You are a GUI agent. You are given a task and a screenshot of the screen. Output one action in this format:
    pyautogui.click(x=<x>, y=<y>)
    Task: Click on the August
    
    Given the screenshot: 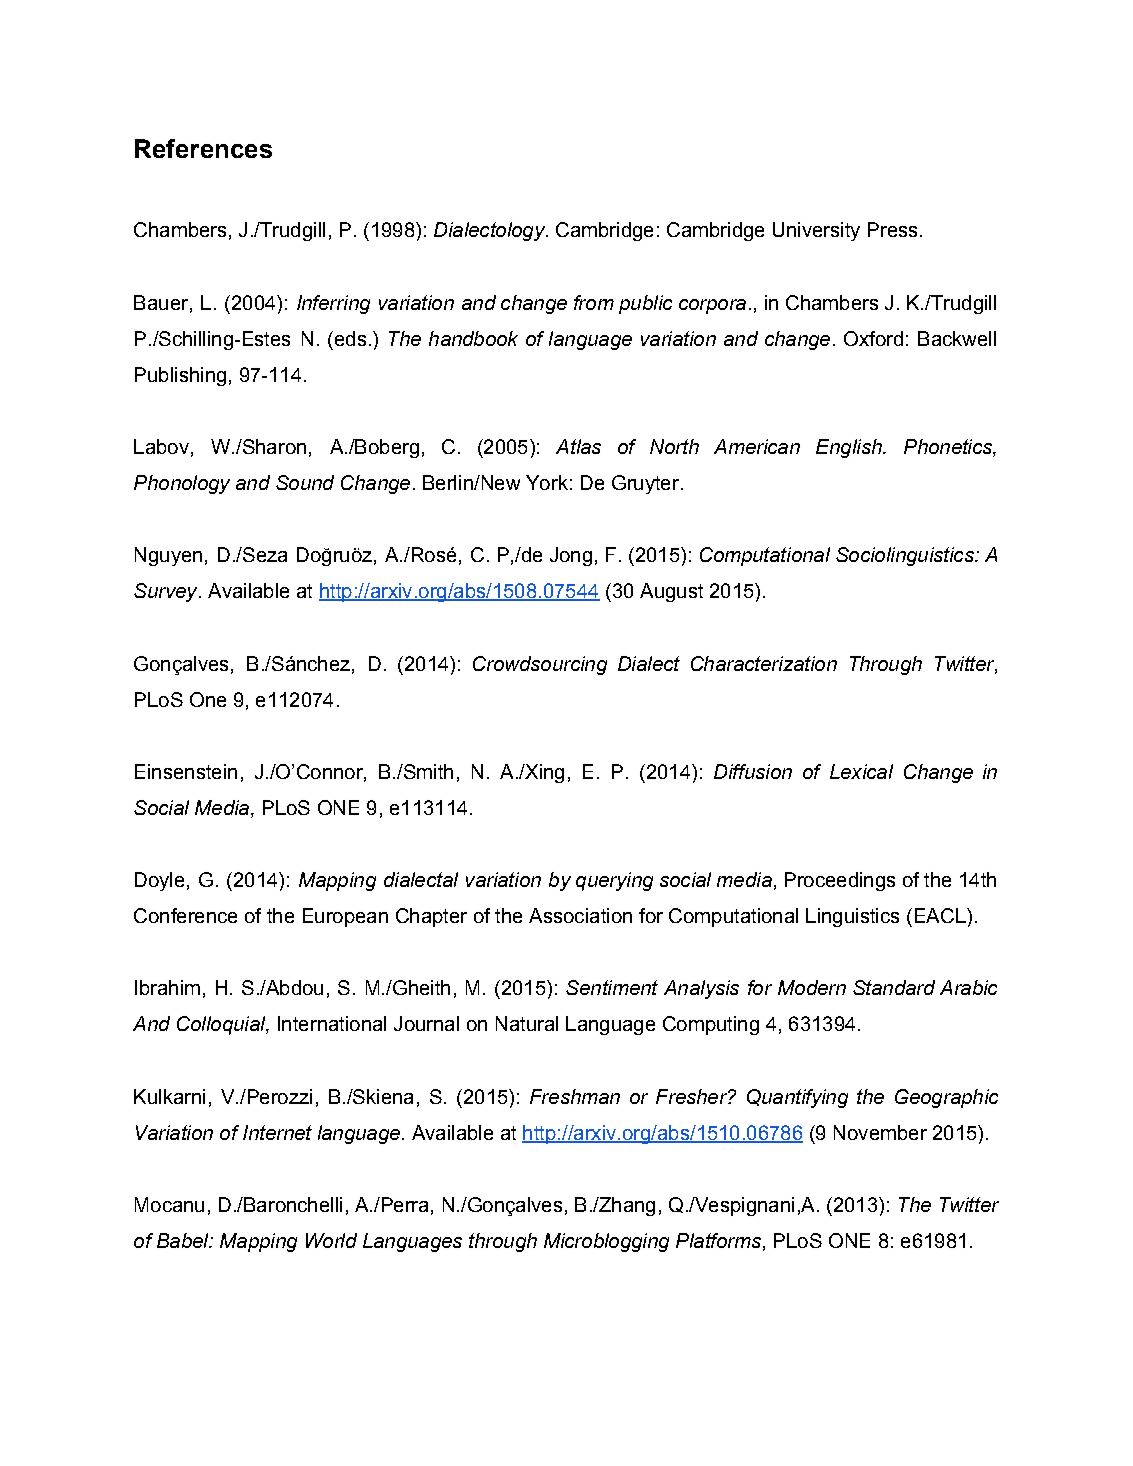 What is the action you would take?
    pyautogui.click(x=671, y=592)
